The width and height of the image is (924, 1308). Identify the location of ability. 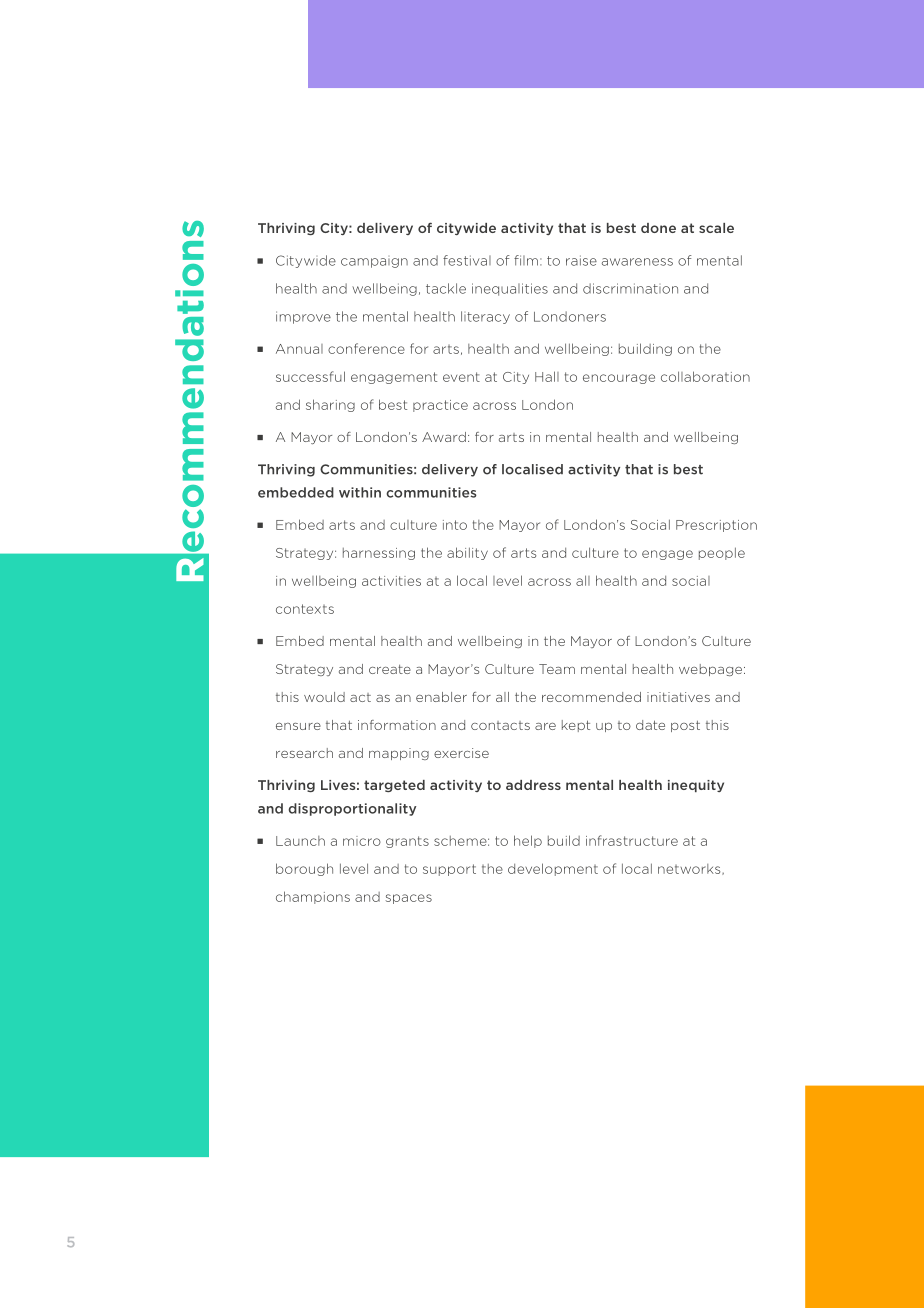
(467, 553).
